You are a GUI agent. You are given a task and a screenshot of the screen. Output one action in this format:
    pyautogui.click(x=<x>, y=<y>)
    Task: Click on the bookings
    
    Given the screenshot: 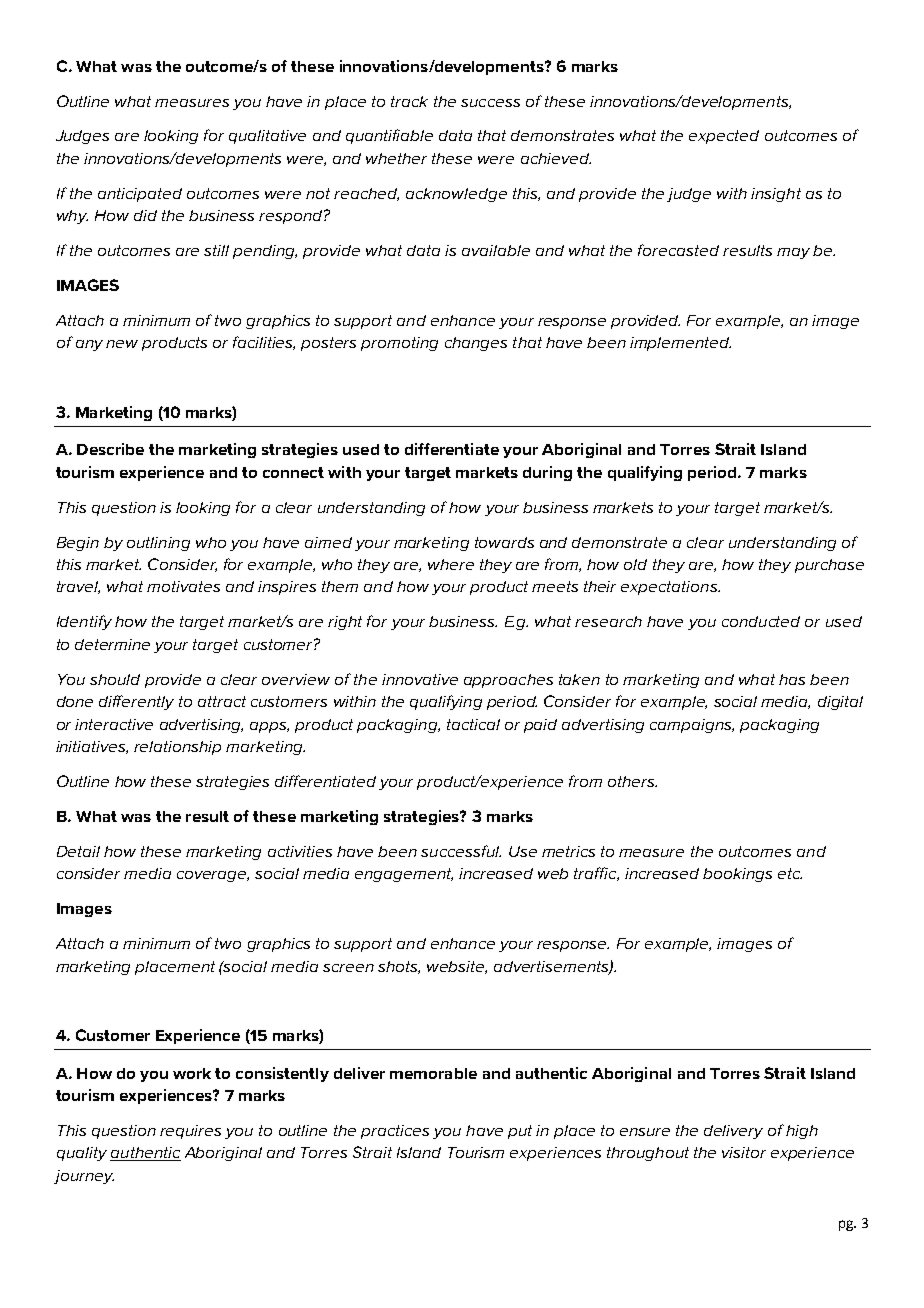 What is the action you would take?
    pyautogui.click(x=737, y=875)
